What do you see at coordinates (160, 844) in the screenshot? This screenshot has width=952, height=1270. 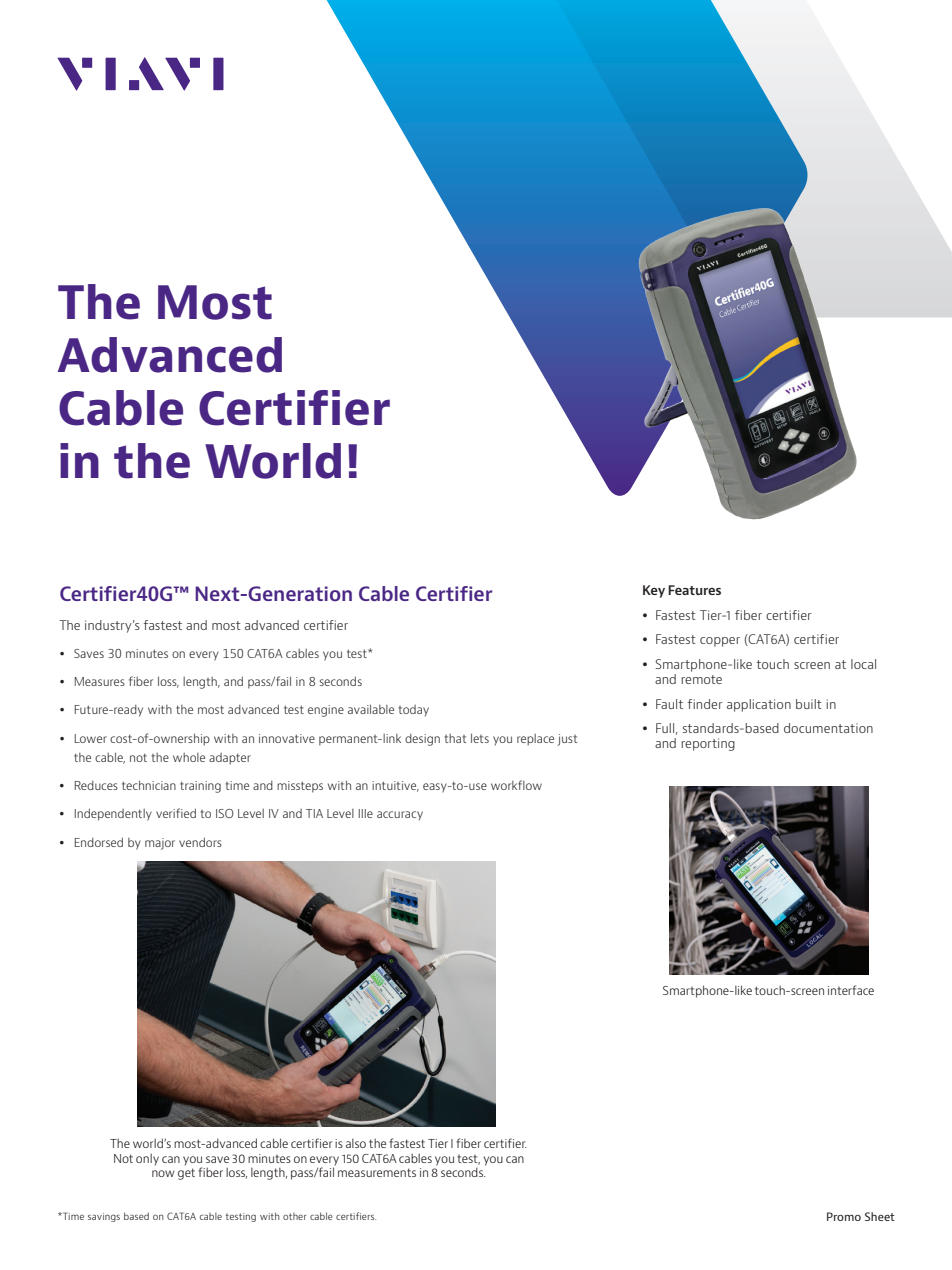 I see `major` at bounding box center [160, 844].
